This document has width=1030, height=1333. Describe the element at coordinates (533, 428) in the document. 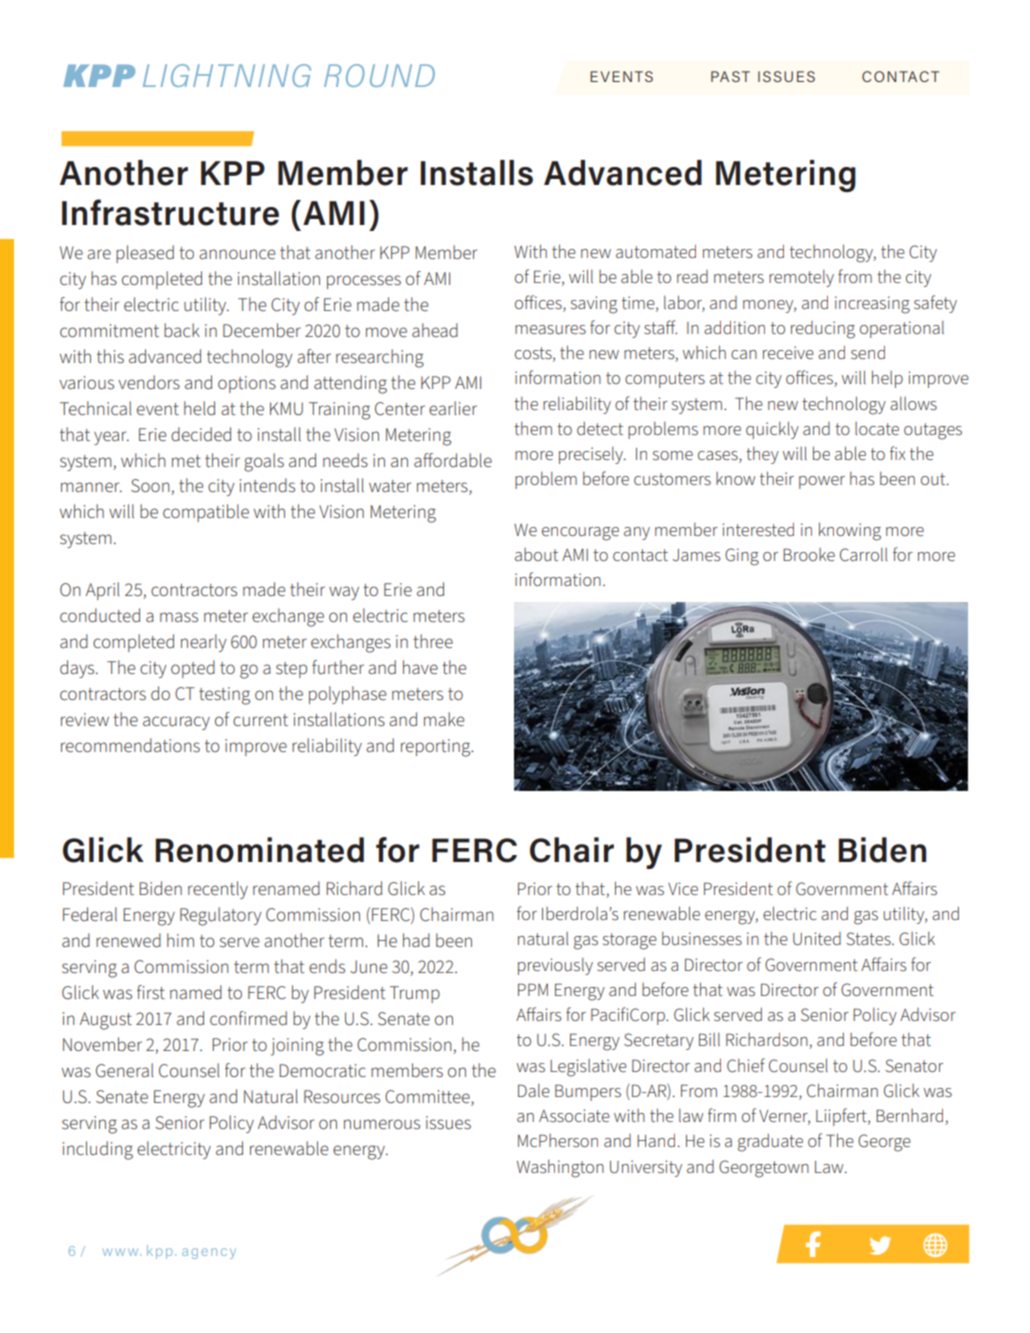

I see `them` at that location.
